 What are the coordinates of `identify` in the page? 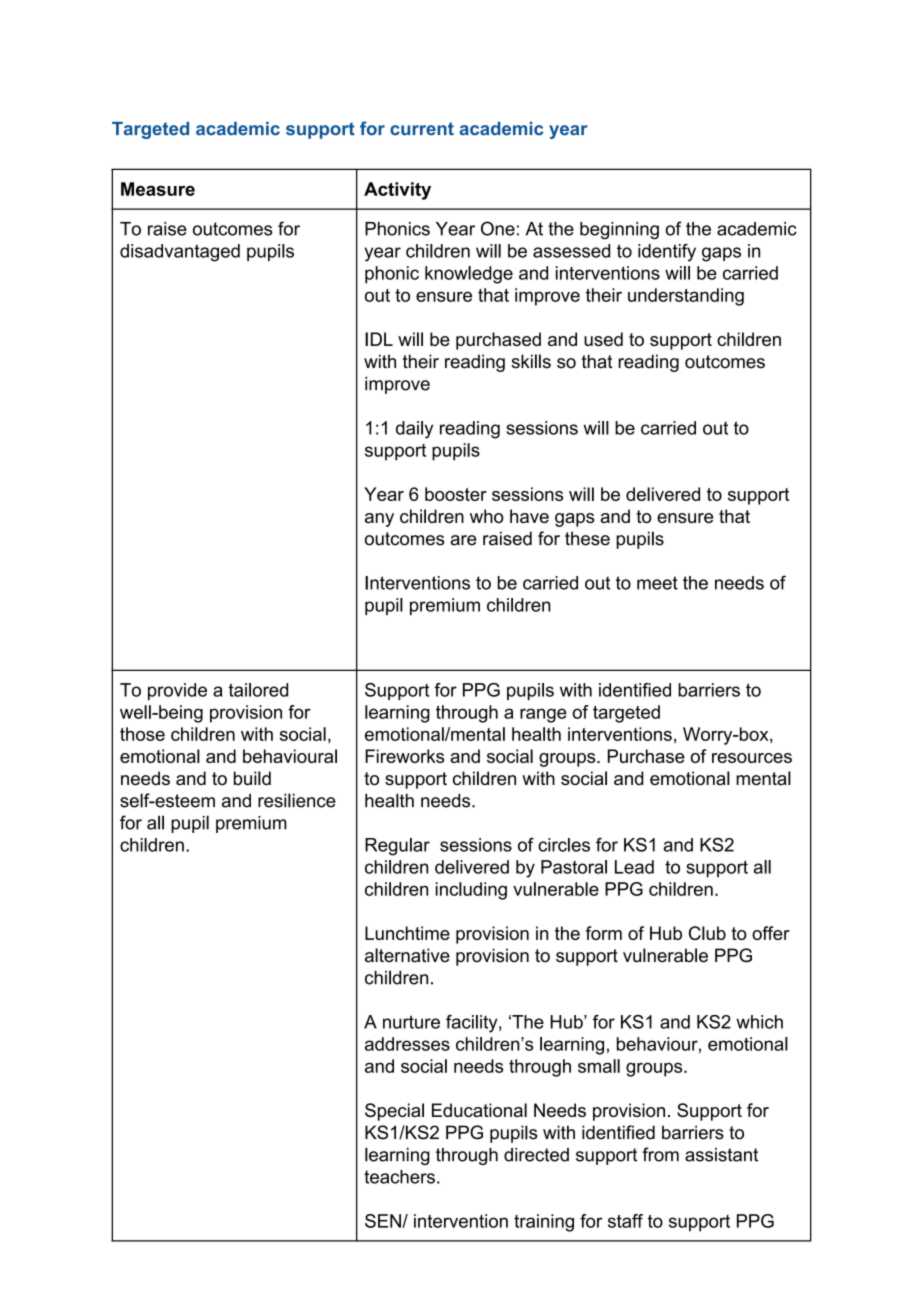 It's located at (667, 253).
